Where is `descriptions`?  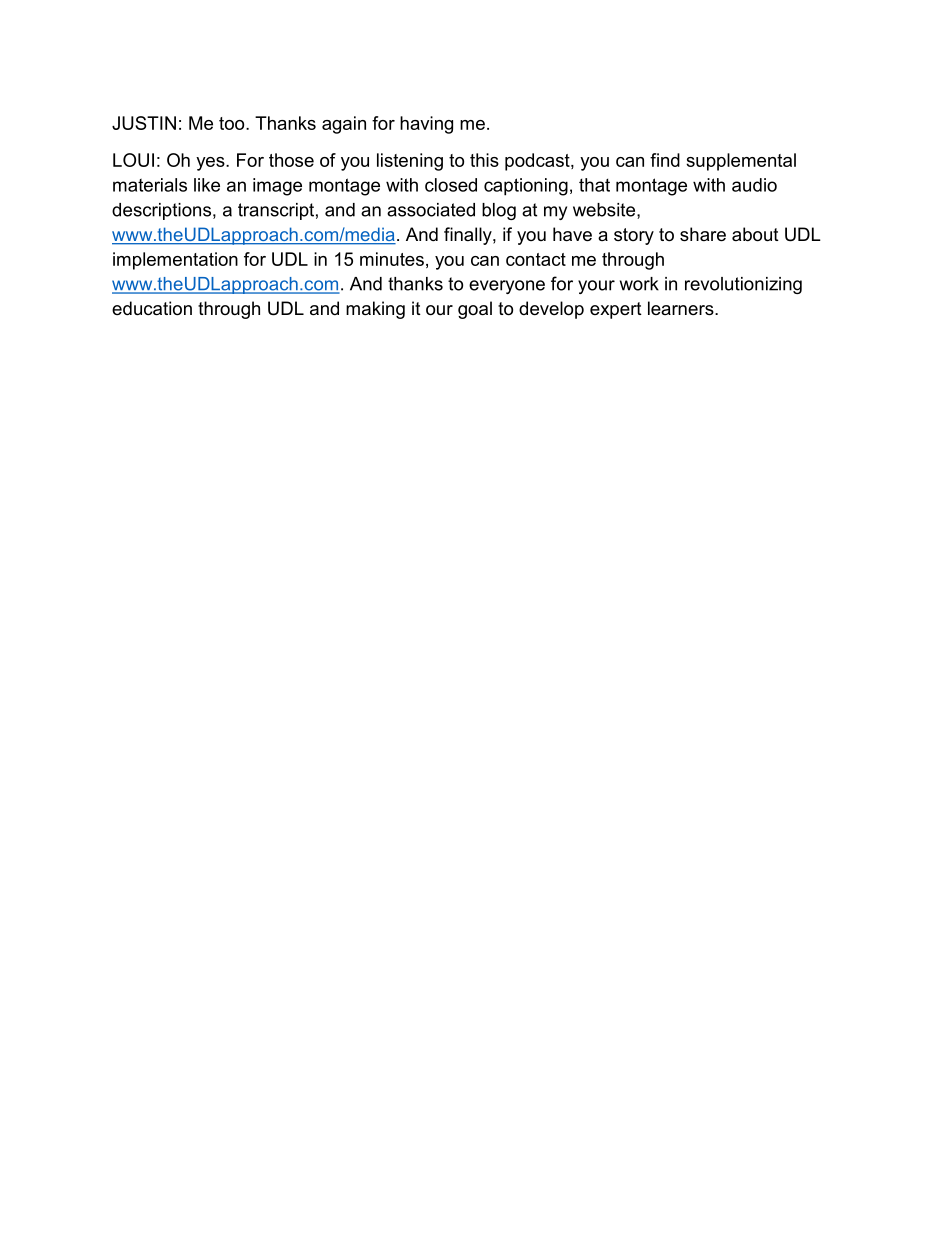 descriptions is located at coordinates (163, 211).
